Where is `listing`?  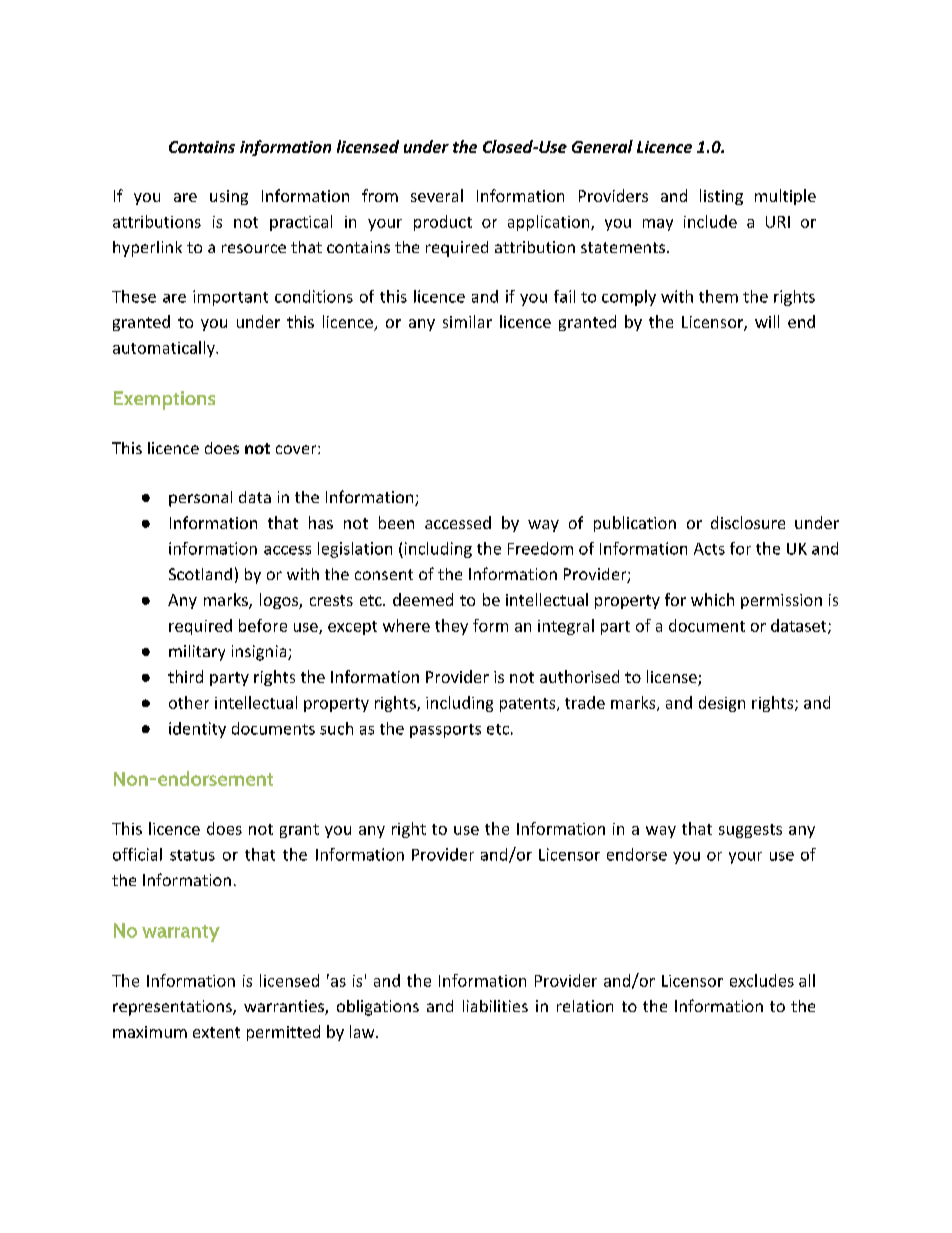 listing is located at coordinates (721, 197).
